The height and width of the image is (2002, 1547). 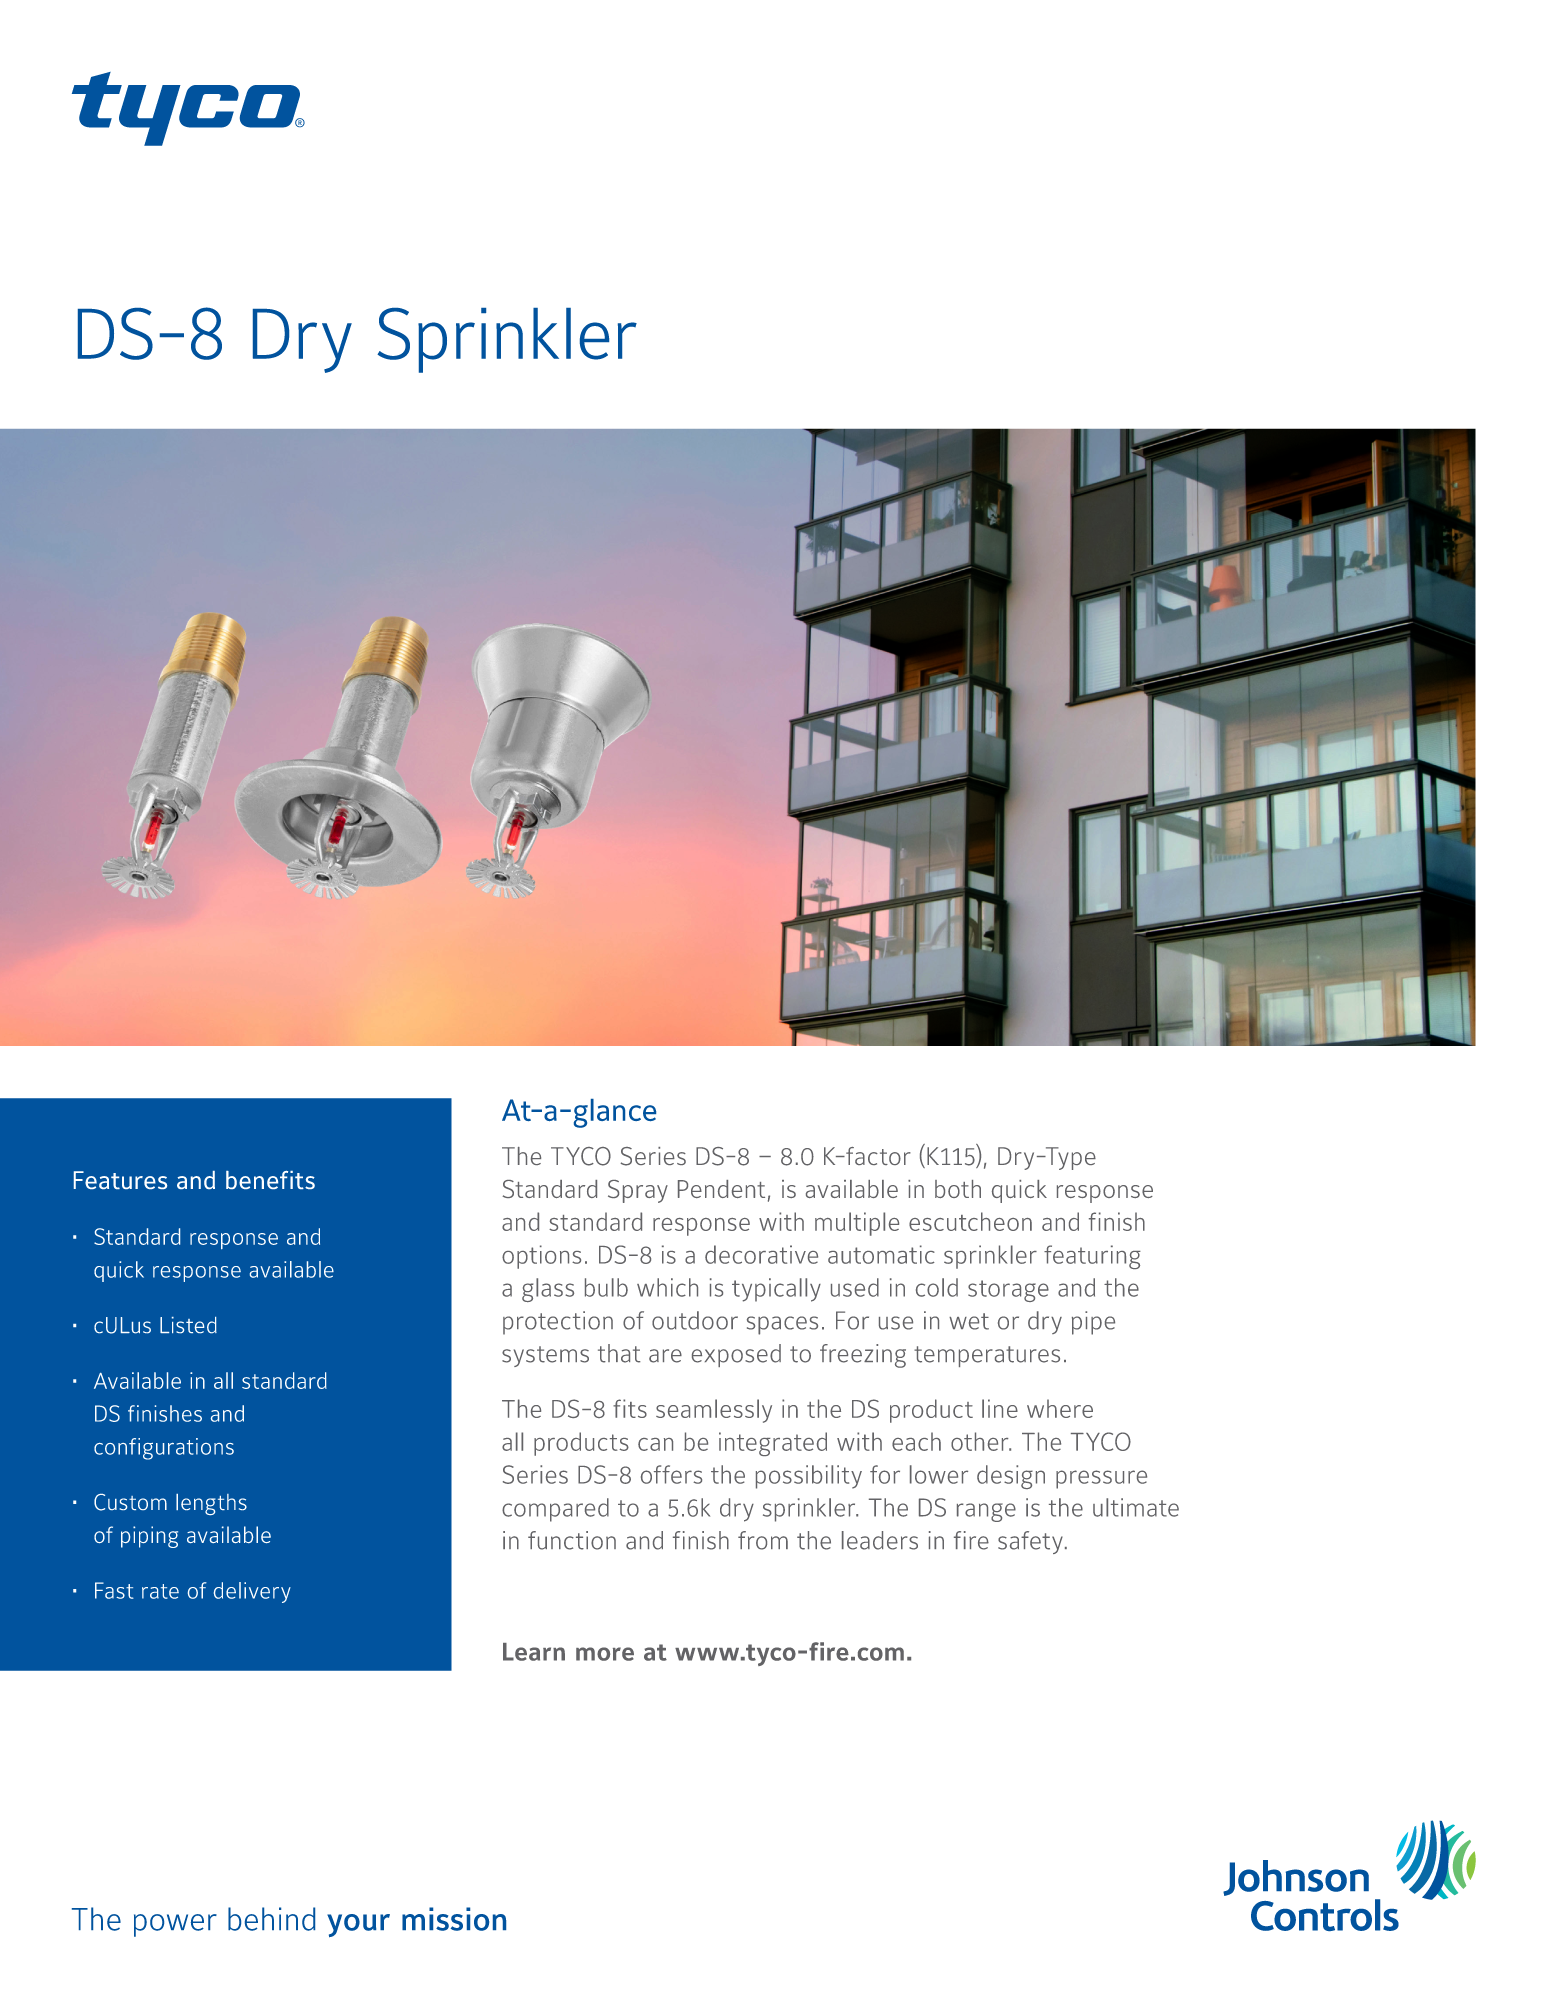 I want to click on that, so click(x=619, y=1353).
